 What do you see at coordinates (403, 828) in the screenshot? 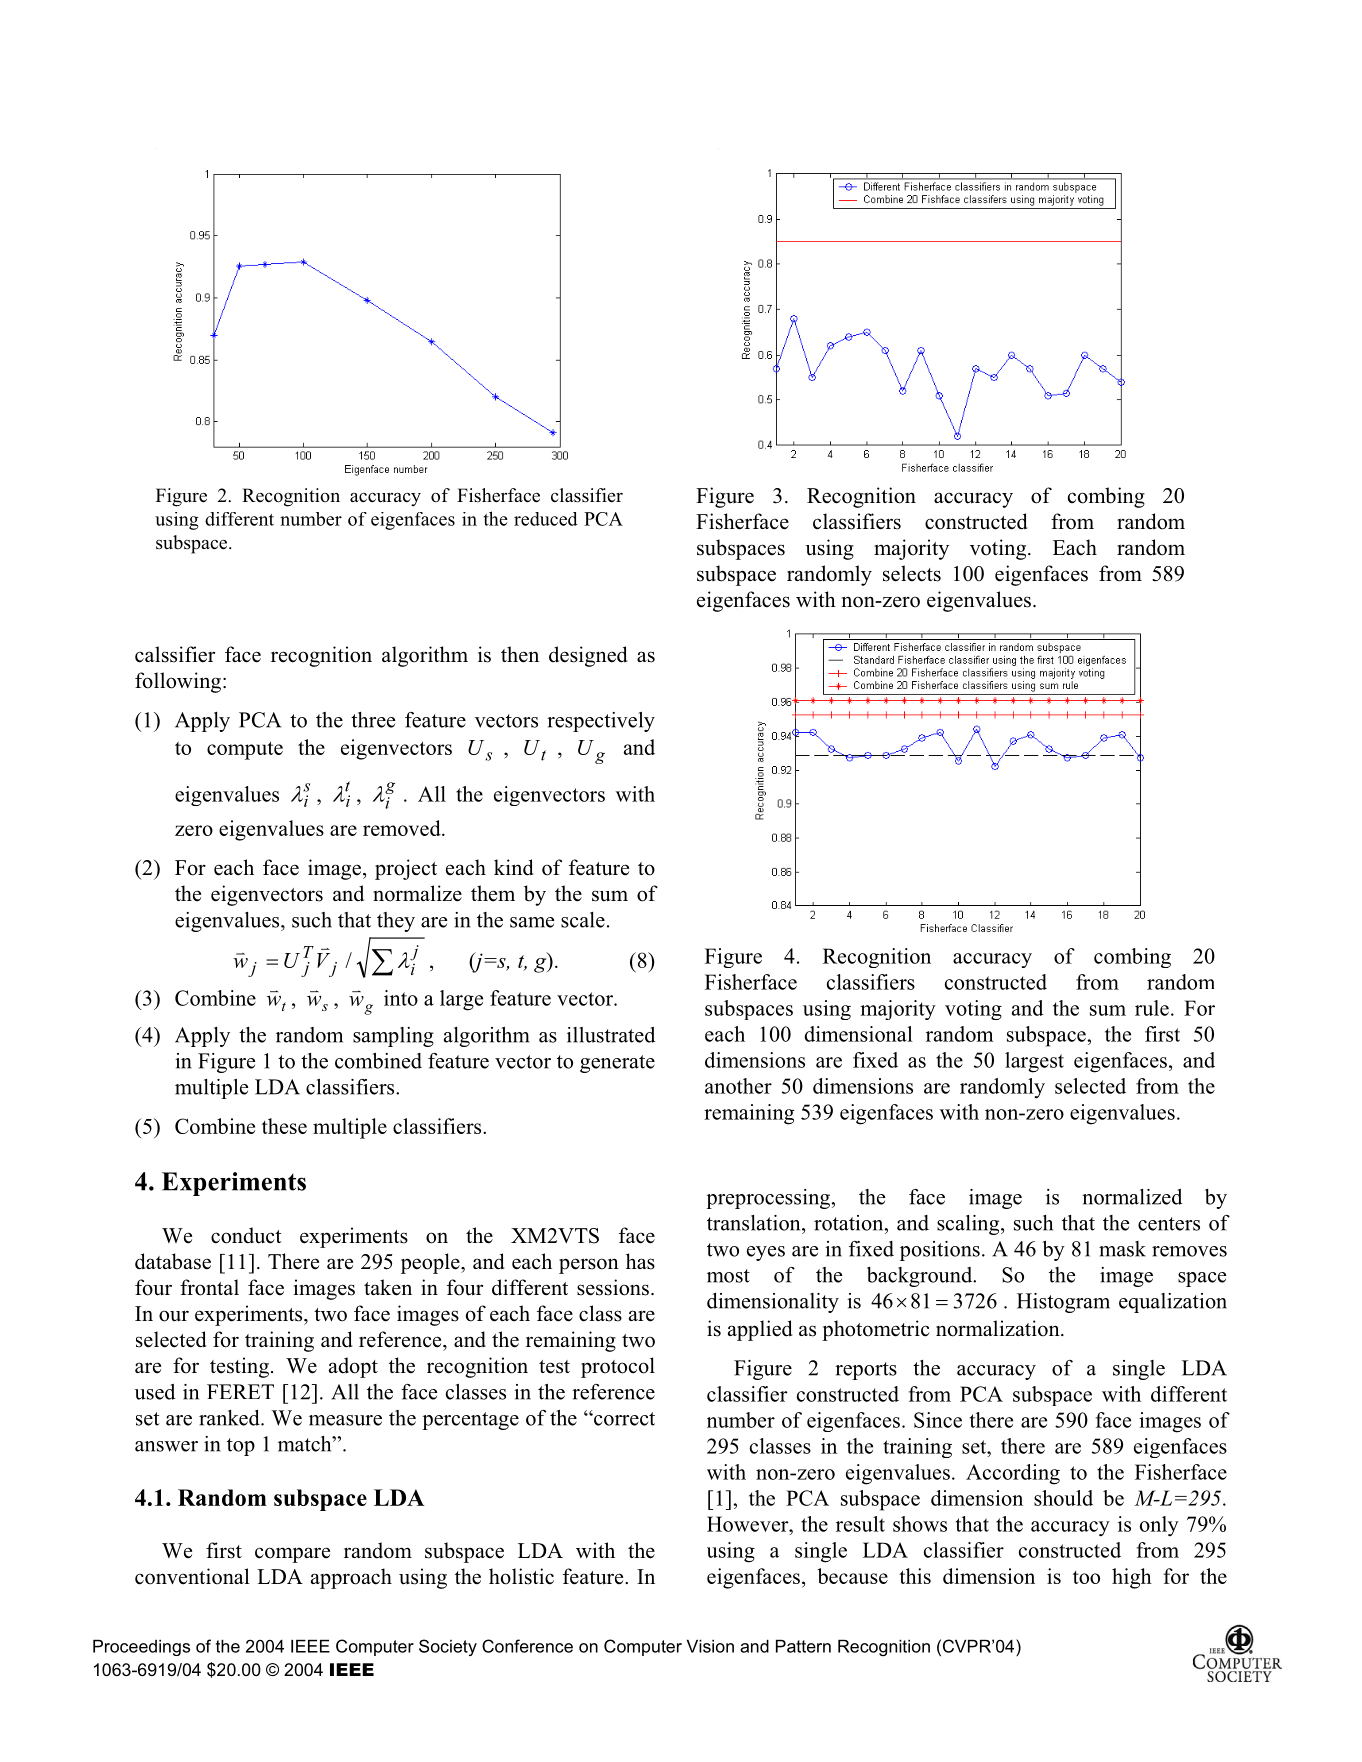
I see `removed` at bounding box center [403, 828].
